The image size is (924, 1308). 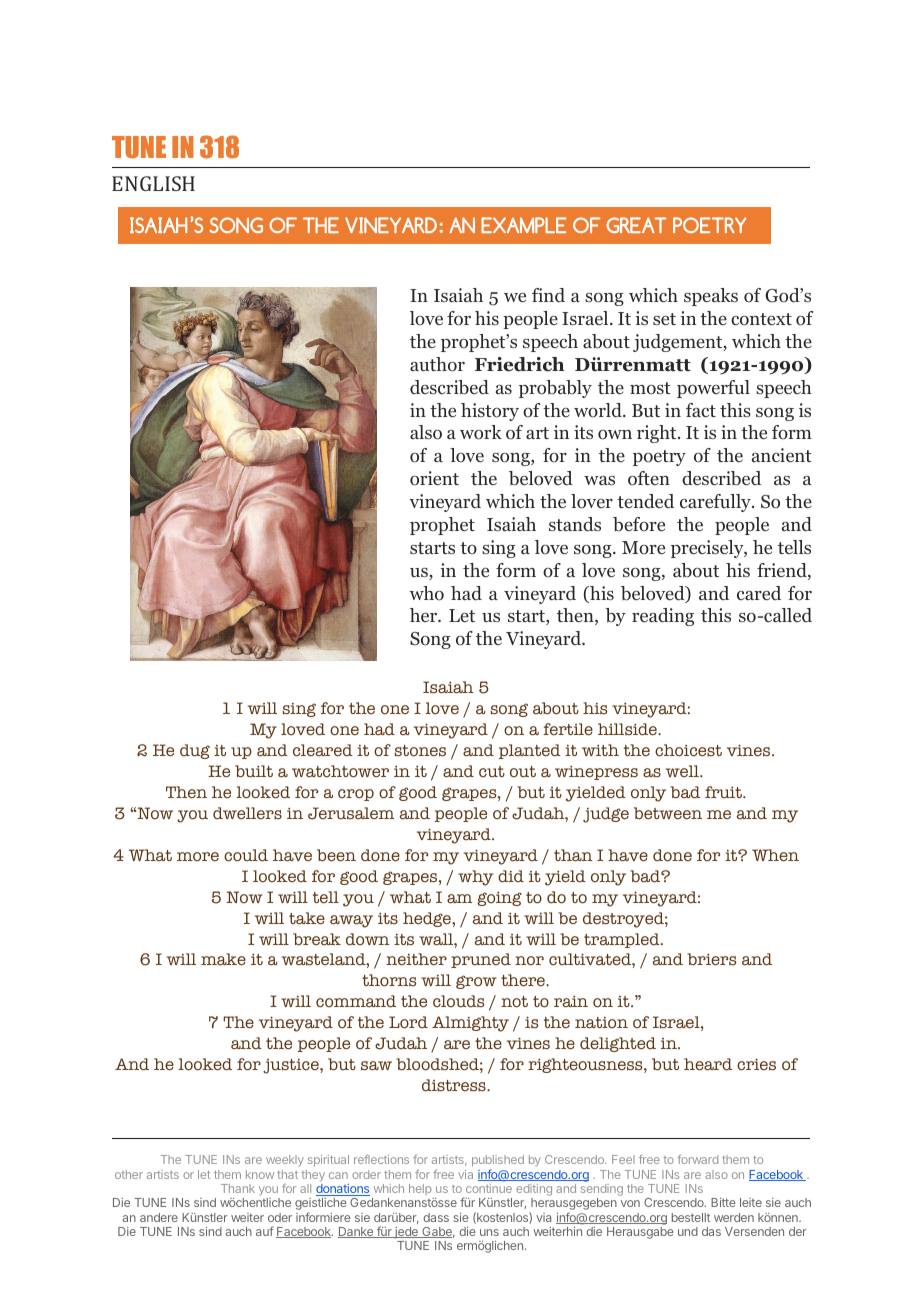 What do you see at coordinates (636, 225) in the screenshot?
I see `GREAT` at bounding box center [636, 225].
